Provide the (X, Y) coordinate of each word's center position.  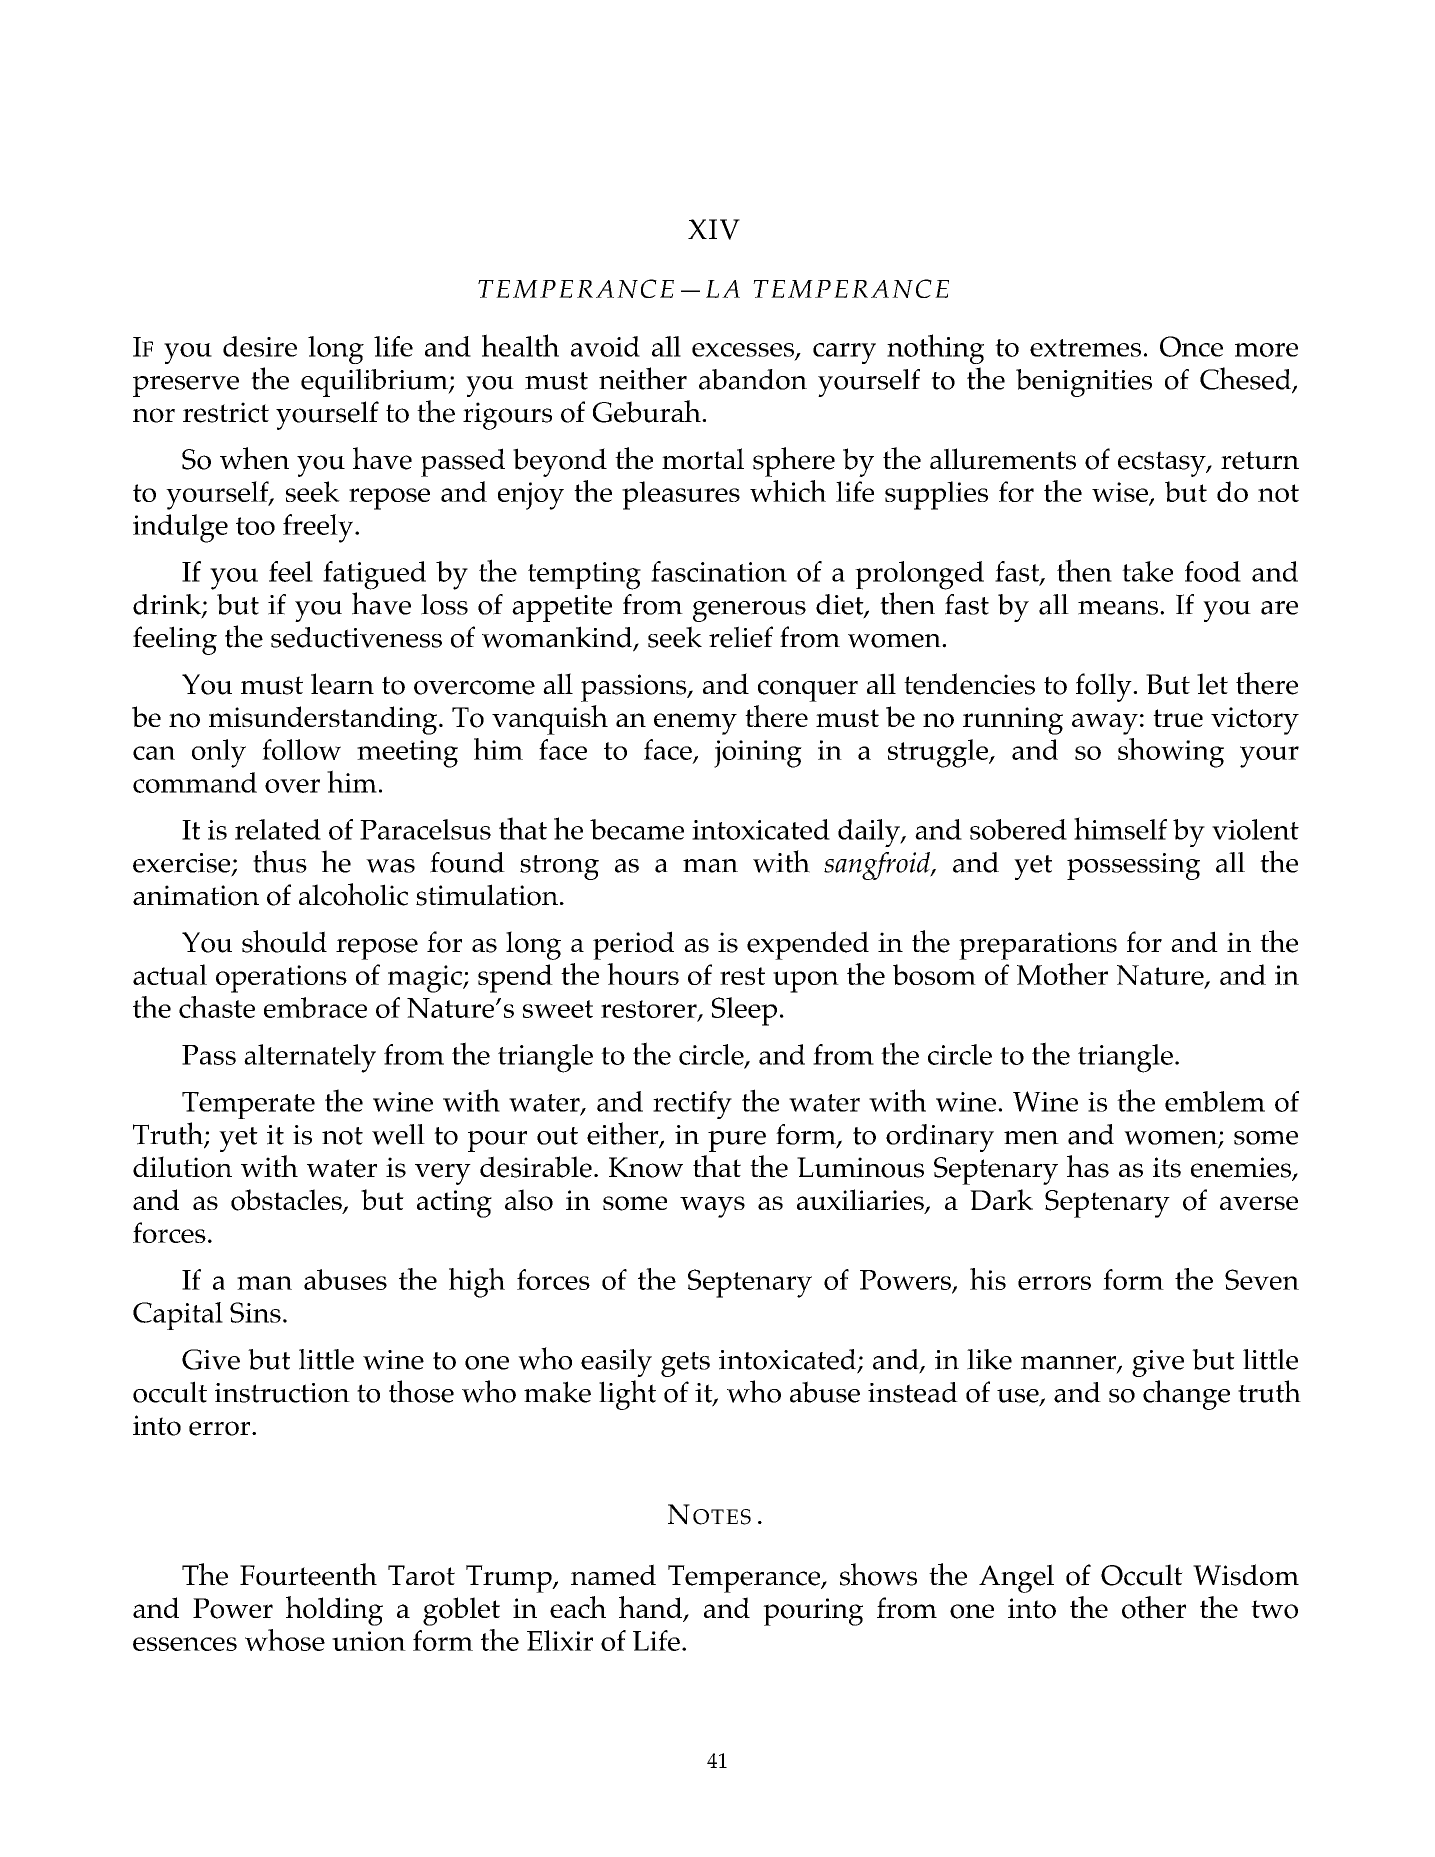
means (1118, 608)
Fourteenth (308, 1574)
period (633, 945)
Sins (255, 1312)
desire (260, 346)
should (284, 941)
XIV (714, 229)
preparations (1038, 946)
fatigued (374, 575)
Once (1191, 346)
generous (749, 611)
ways (712, 1207)
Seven (1262, 1279)
